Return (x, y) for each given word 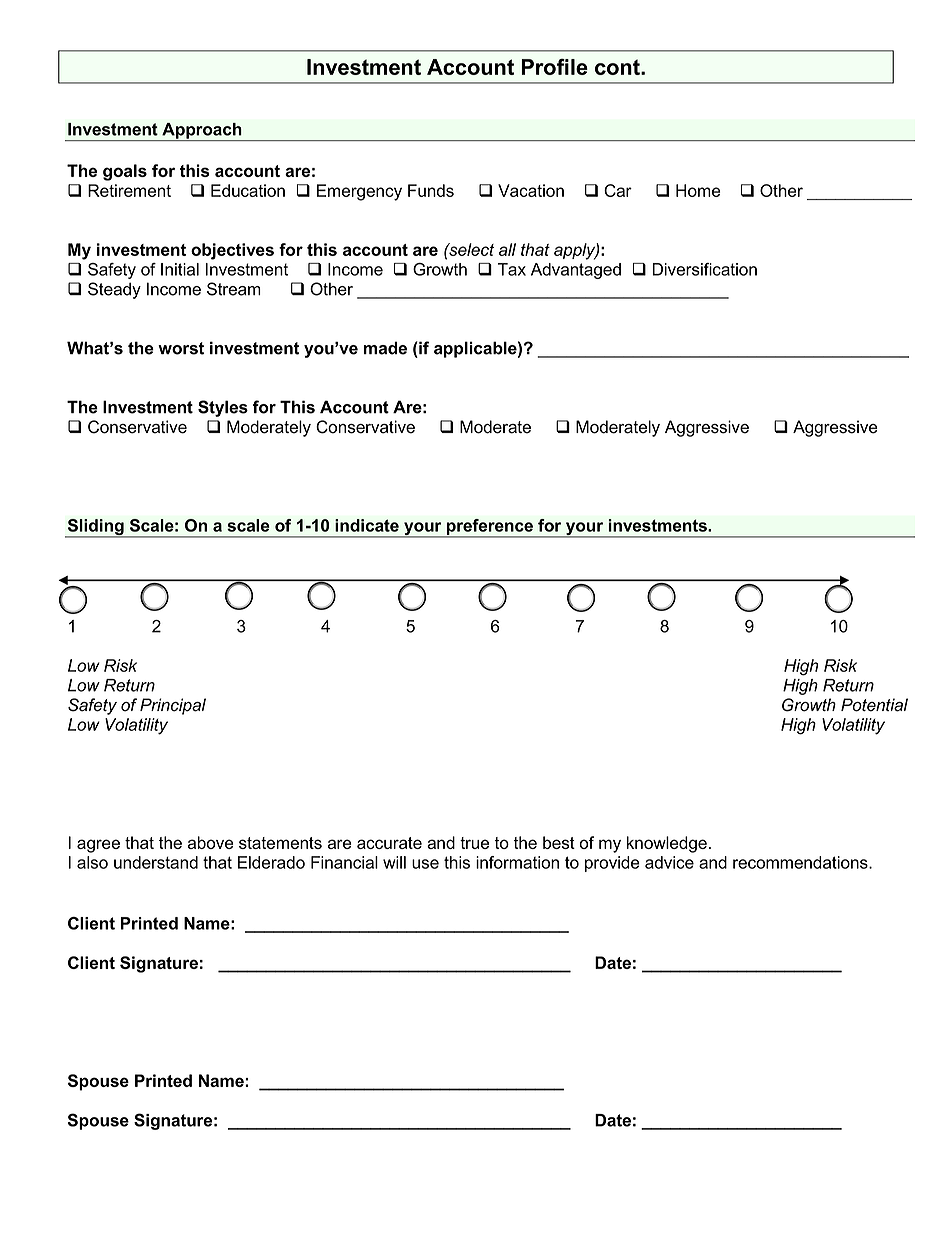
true (474, 843)
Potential (874, 705)
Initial (180, 269)
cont (618, 67)
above (210, 842)
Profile (554, 67)
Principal (173, 706)
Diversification (704, 269)
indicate (367, 525)
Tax (512, 269)
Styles (223, 408)
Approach (202, 132)
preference (489, 528)
